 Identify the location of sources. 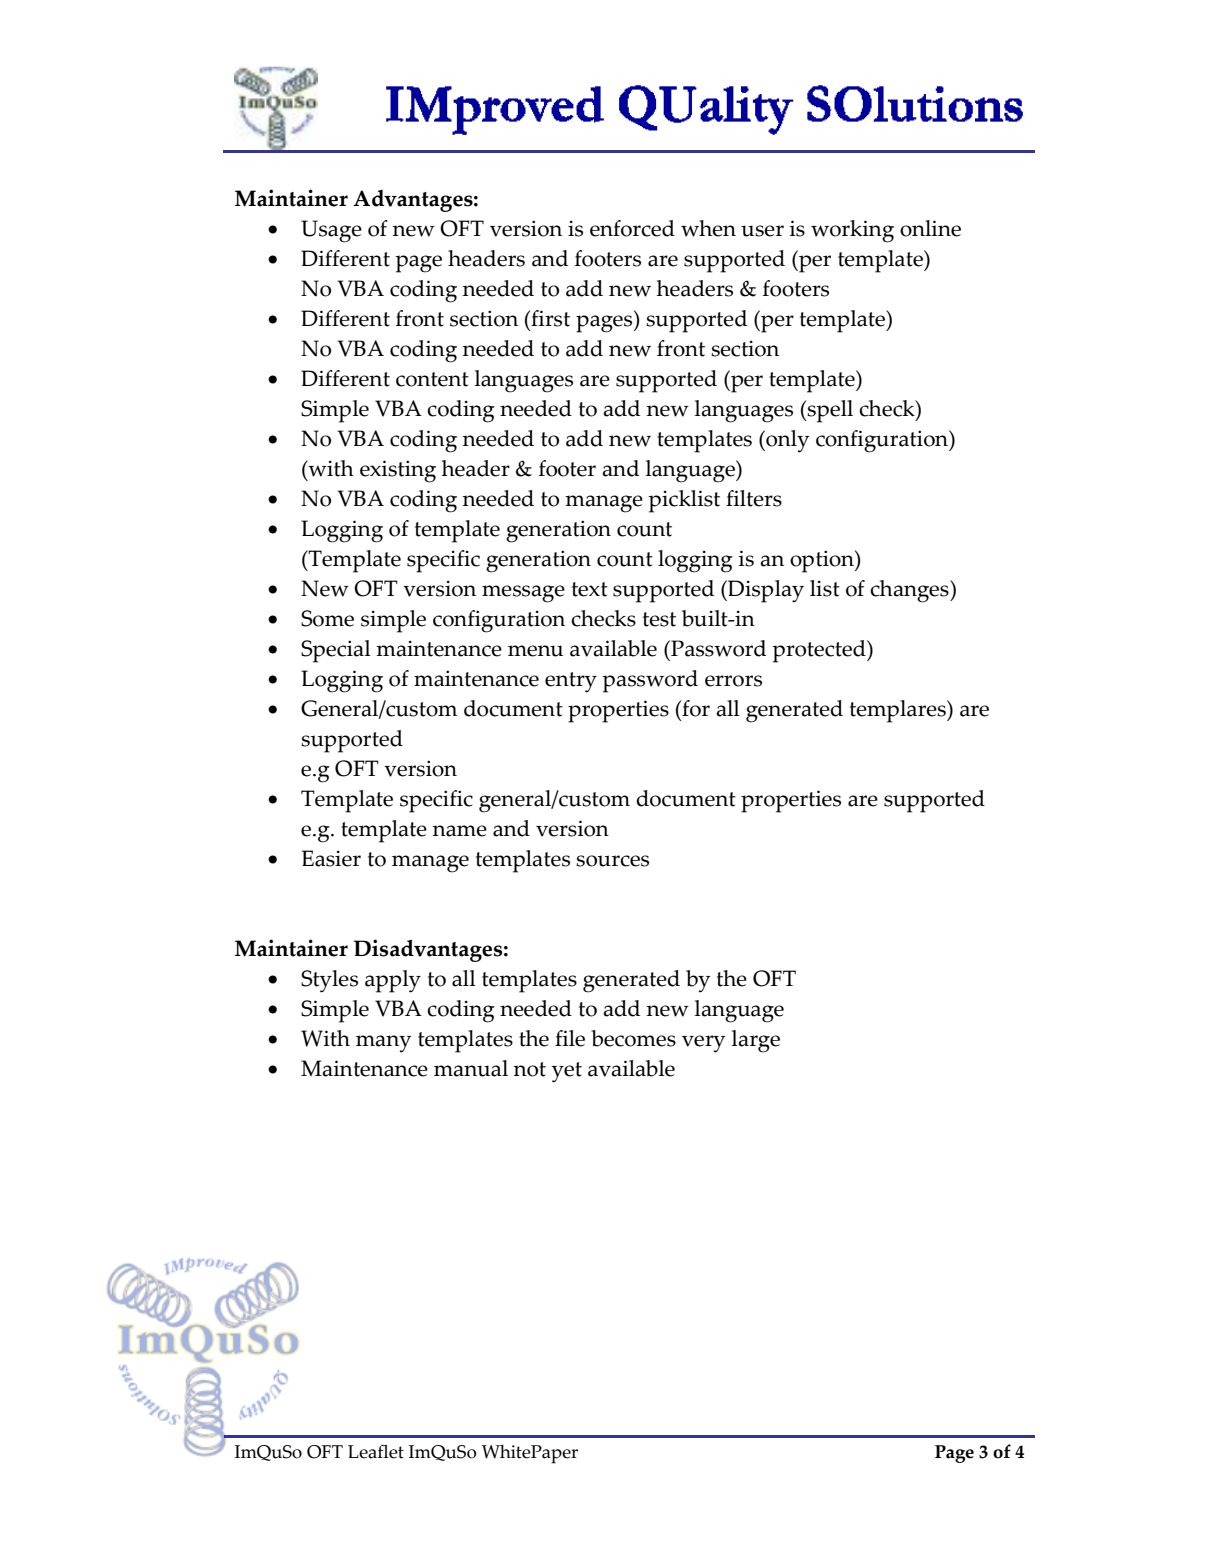
(612, 861).
